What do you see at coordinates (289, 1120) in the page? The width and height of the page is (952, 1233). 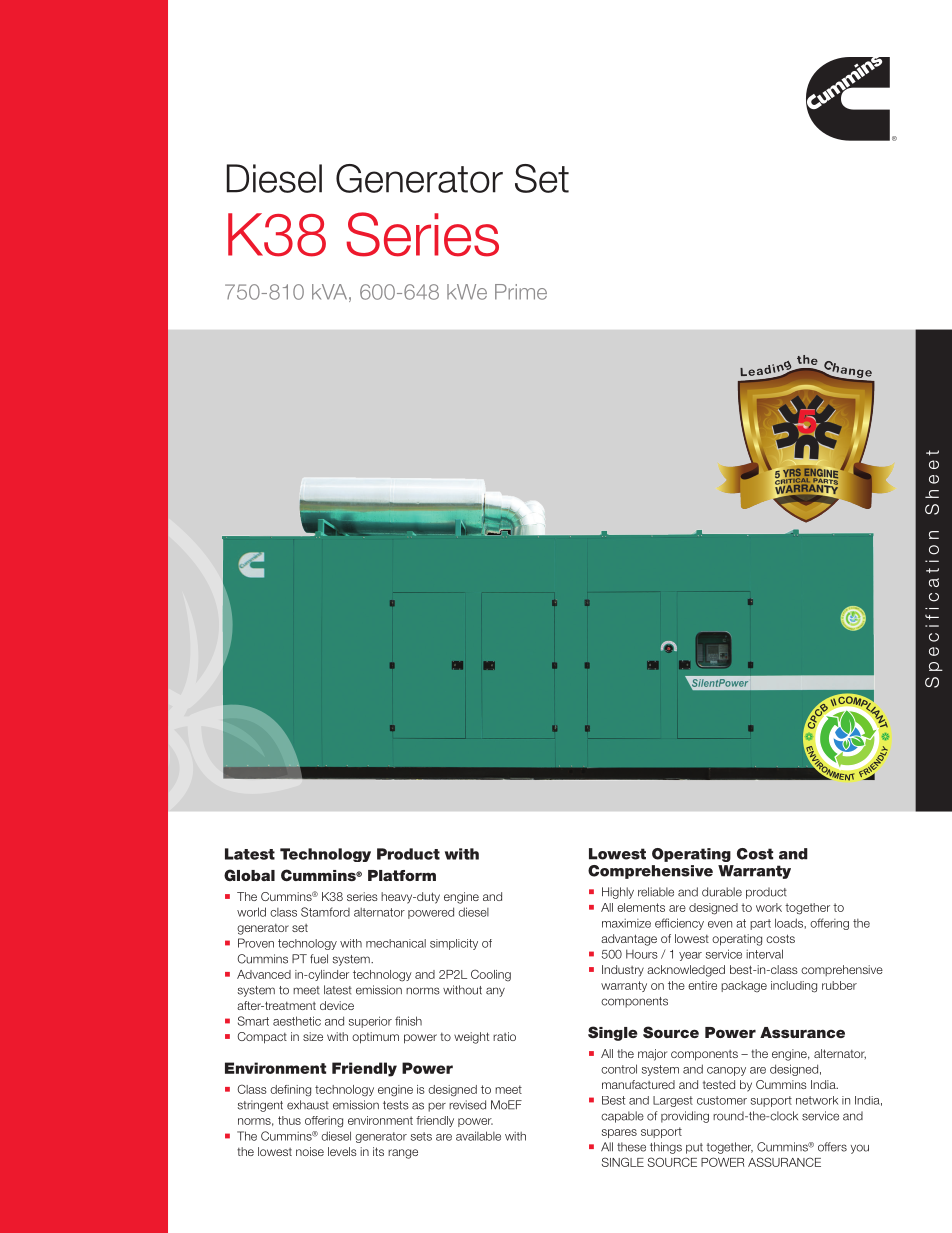 I see `thus` at bounding box center [289, 1120].
